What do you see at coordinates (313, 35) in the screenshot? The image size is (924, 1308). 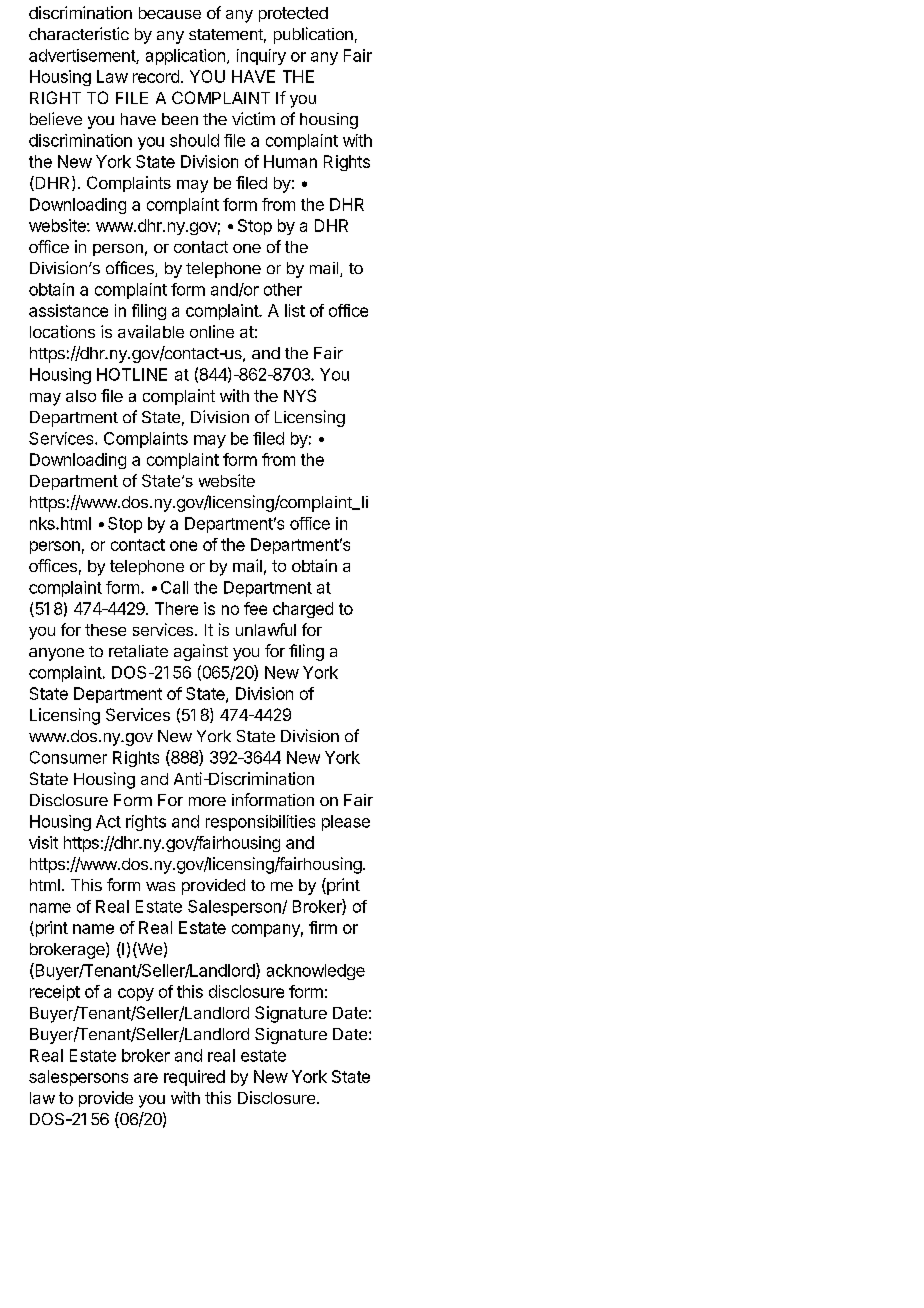 I see `publication` at bounding box center [313, 35].
